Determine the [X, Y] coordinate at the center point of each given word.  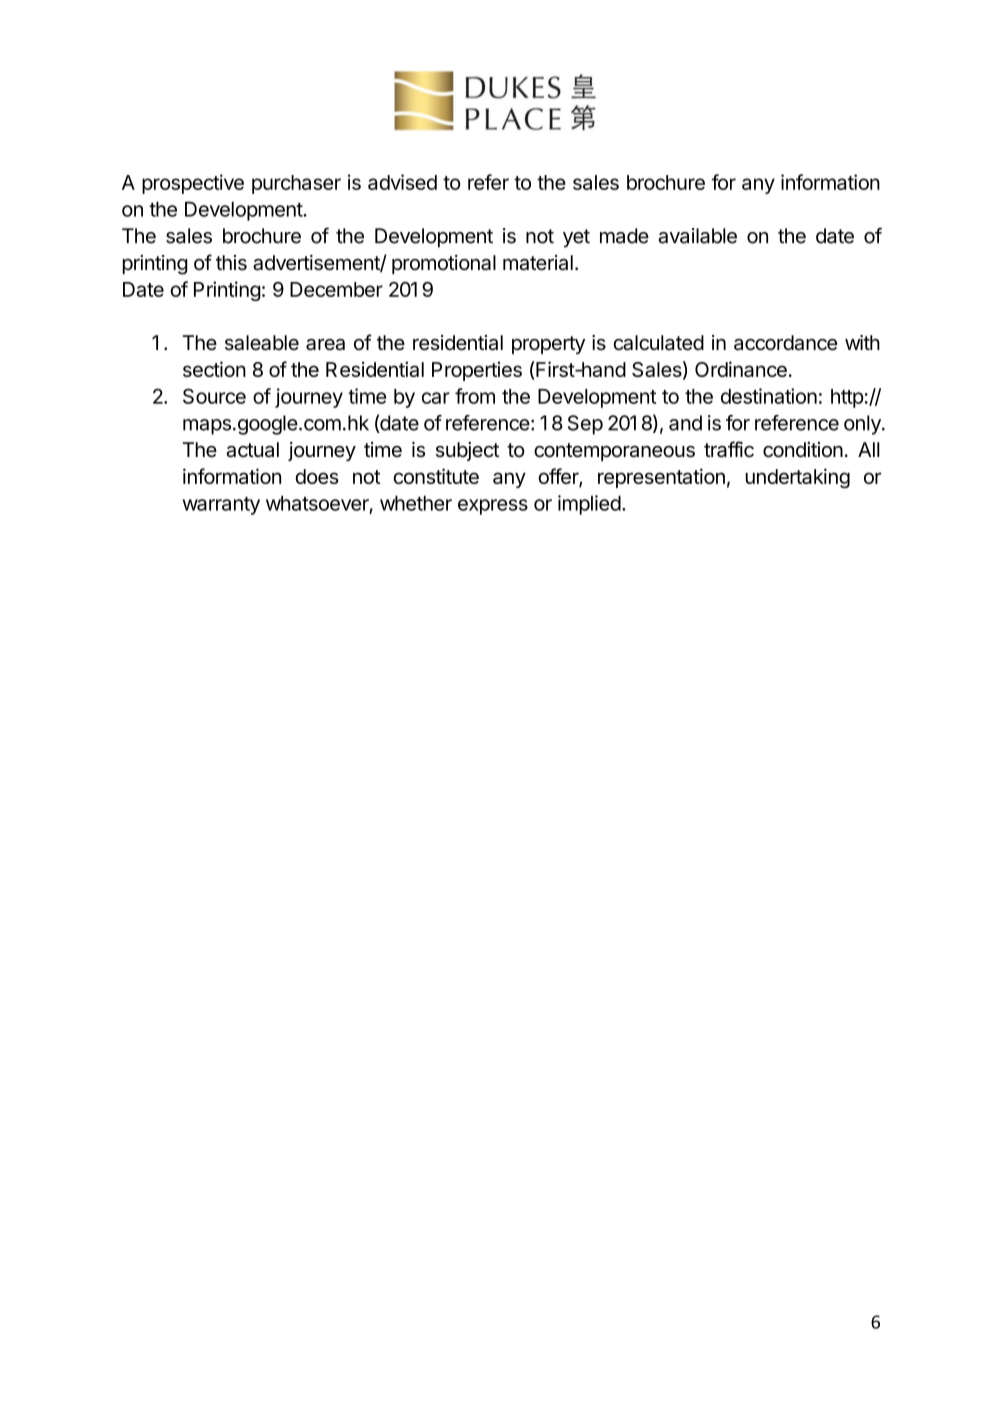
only [863, 425]
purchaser [296, 184]
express [493, 507]
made [624, 236]
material [538, 263]
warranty [221, 506]
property [548, 345]
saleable [262, 343]
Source [214, 396]
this [231, 263]
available [698, 236]
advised [402, 182]
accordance [785, 343]
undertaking [798, 478]
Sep [585, 425]
